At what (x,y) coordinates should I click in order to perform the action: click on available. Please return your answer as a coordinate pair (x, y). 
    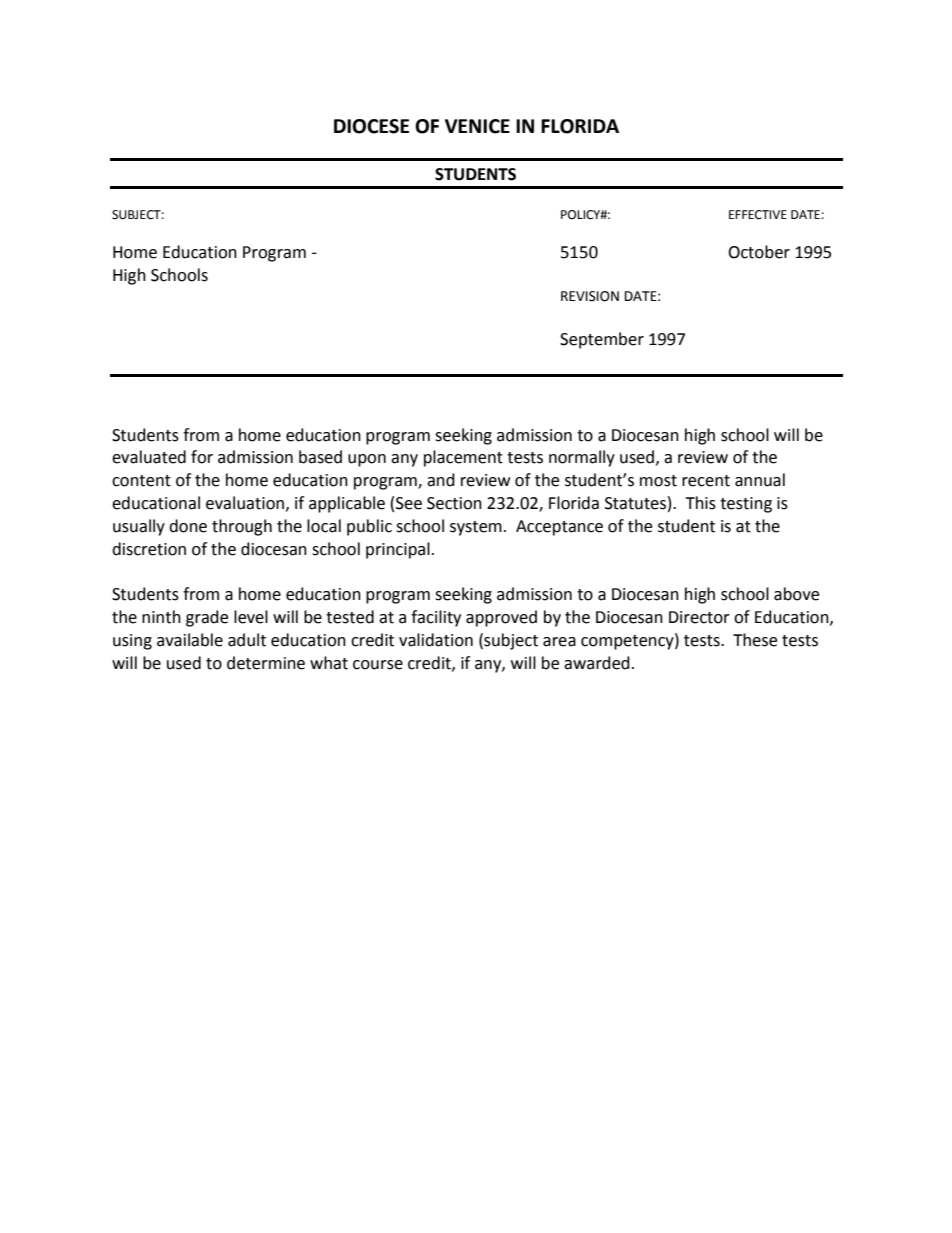
    Looking at the image, I should click on (190, 640).
